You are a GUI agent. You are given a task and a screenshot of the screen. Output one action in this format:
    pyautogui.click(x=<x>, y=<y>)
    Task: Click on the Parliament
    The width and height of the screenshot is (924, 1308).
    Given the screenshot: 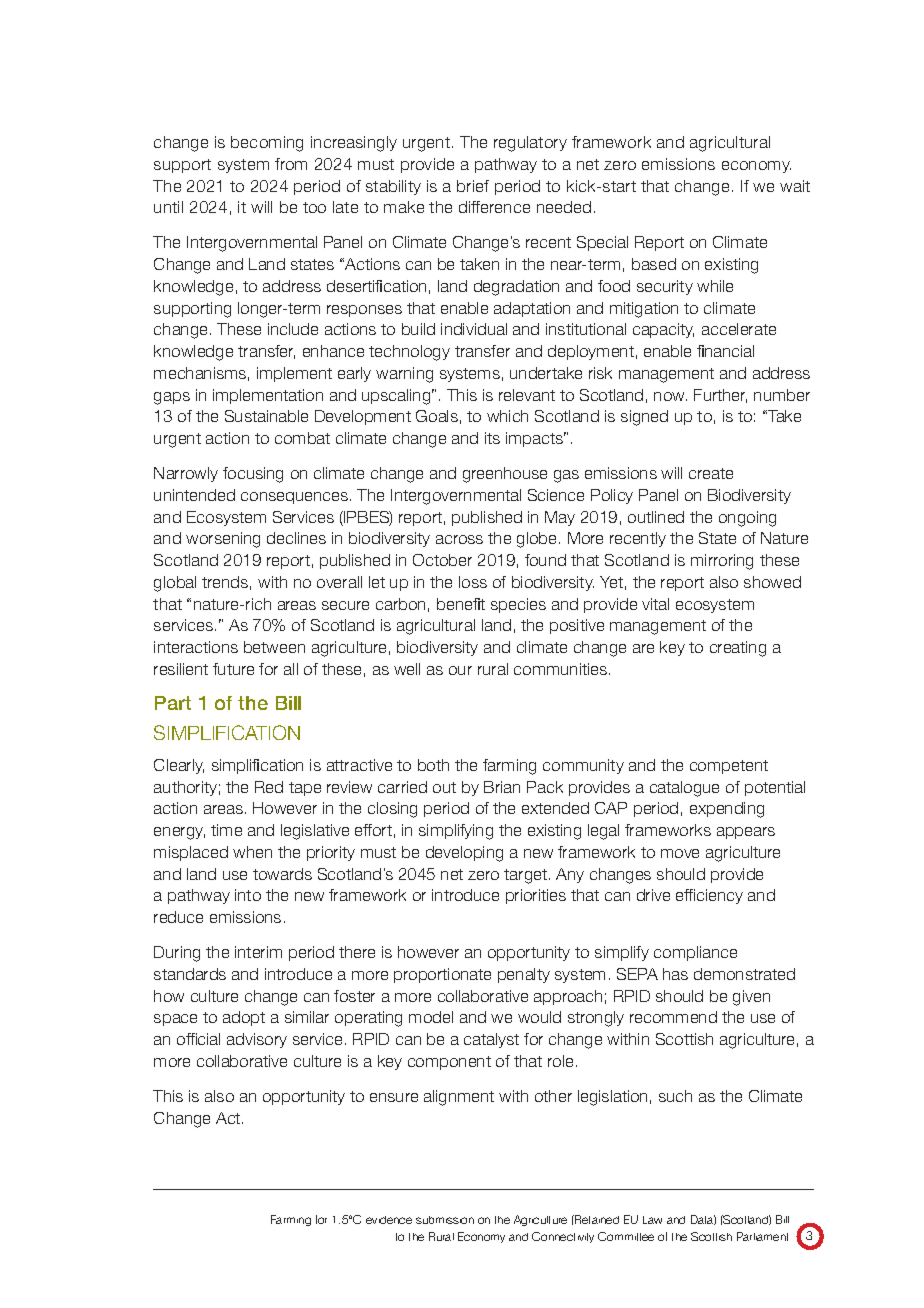 What is the action you would take?
    pyautogui.click(x=762, y=1236)
